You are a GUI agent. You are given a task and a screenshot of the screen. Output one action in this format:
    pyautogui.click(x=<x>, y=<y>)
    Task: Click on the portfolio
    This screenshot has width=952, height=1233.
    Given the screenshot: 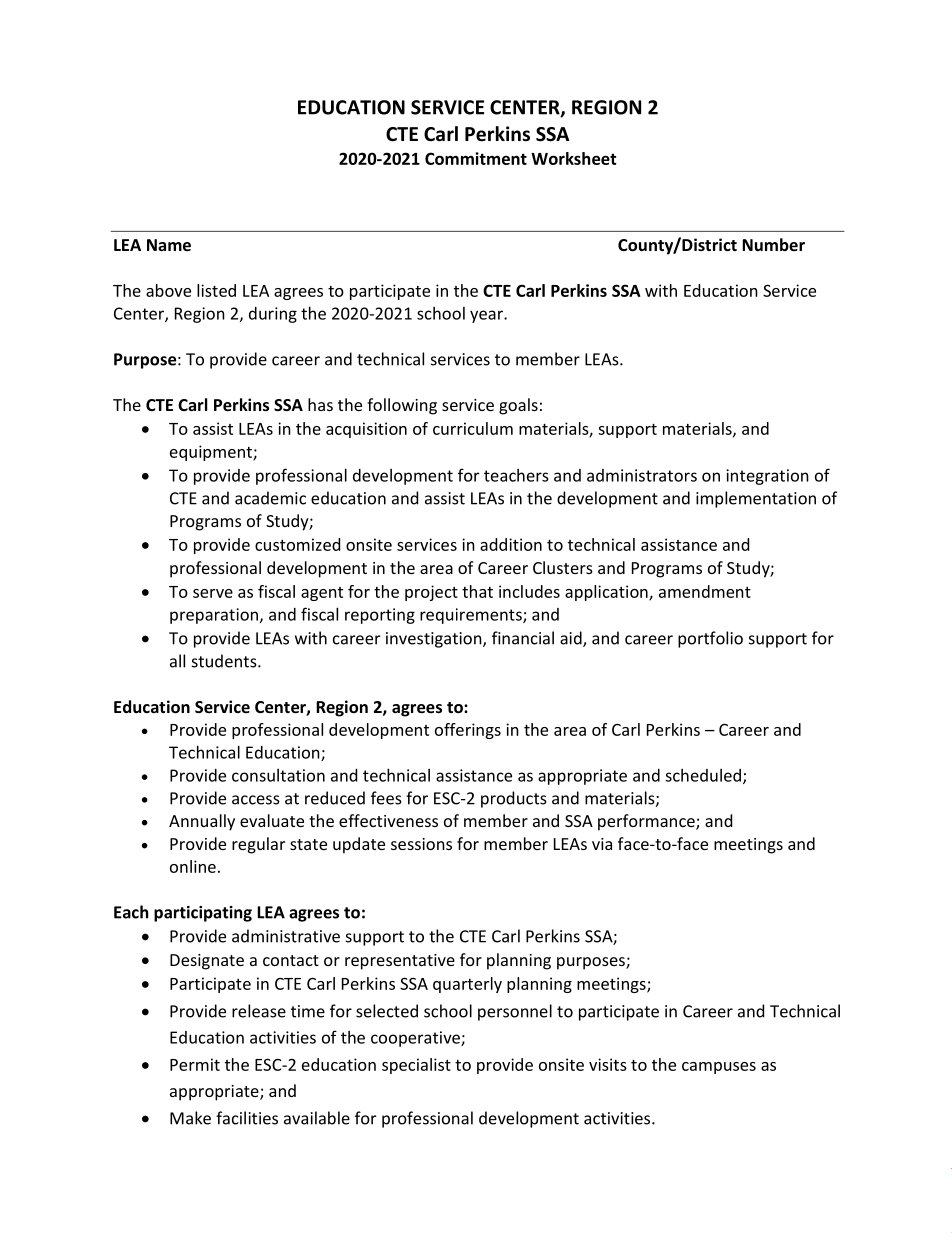 What is the action you would take?
    pyautogui.click(x=710, y=639)
